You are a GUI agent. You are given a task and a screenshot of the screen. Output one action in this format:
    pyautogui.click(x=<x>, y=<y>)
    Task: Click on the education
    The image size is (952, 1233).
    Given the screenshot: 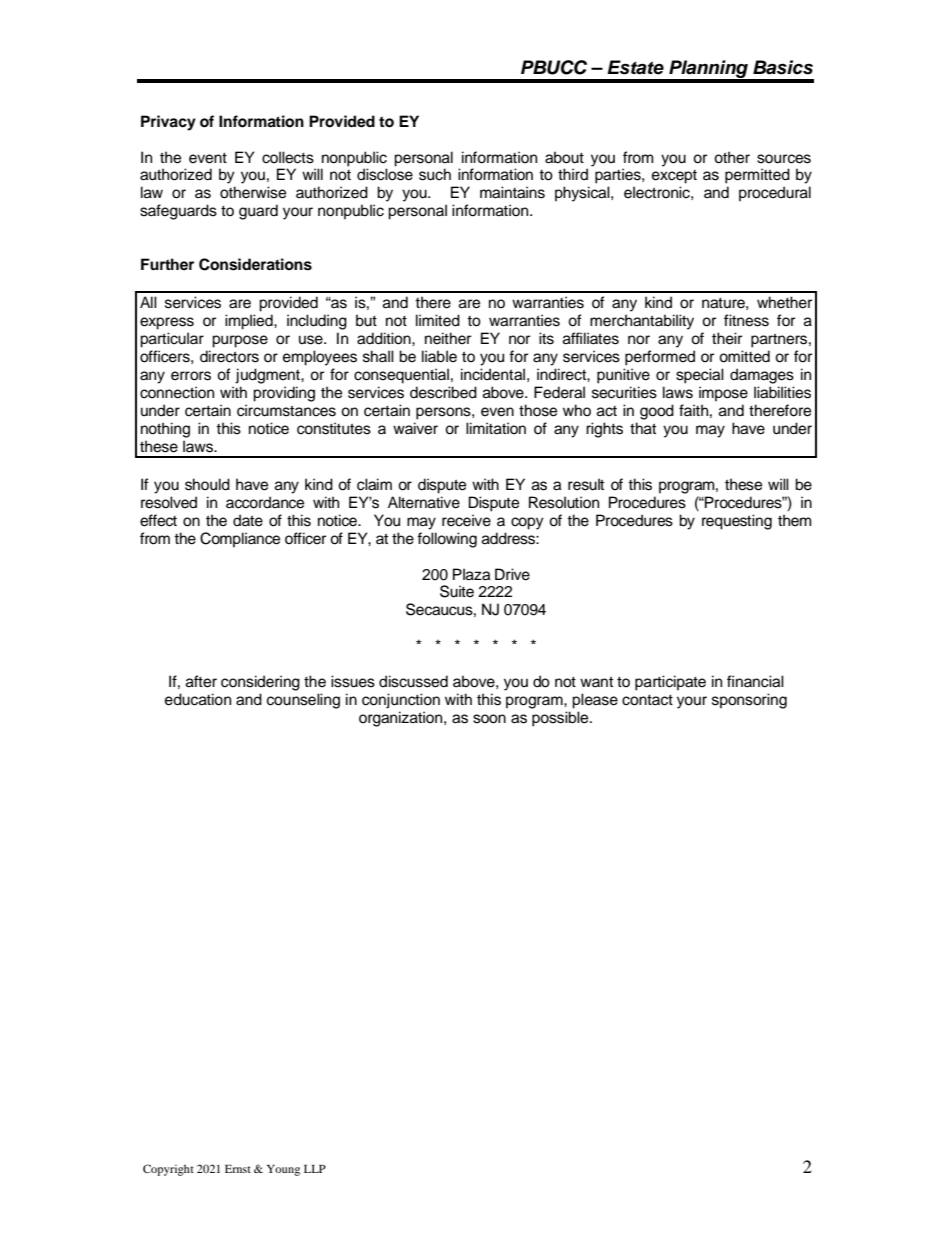 What is the action you would take?
    pyautogui.click(x=198, y=699)
